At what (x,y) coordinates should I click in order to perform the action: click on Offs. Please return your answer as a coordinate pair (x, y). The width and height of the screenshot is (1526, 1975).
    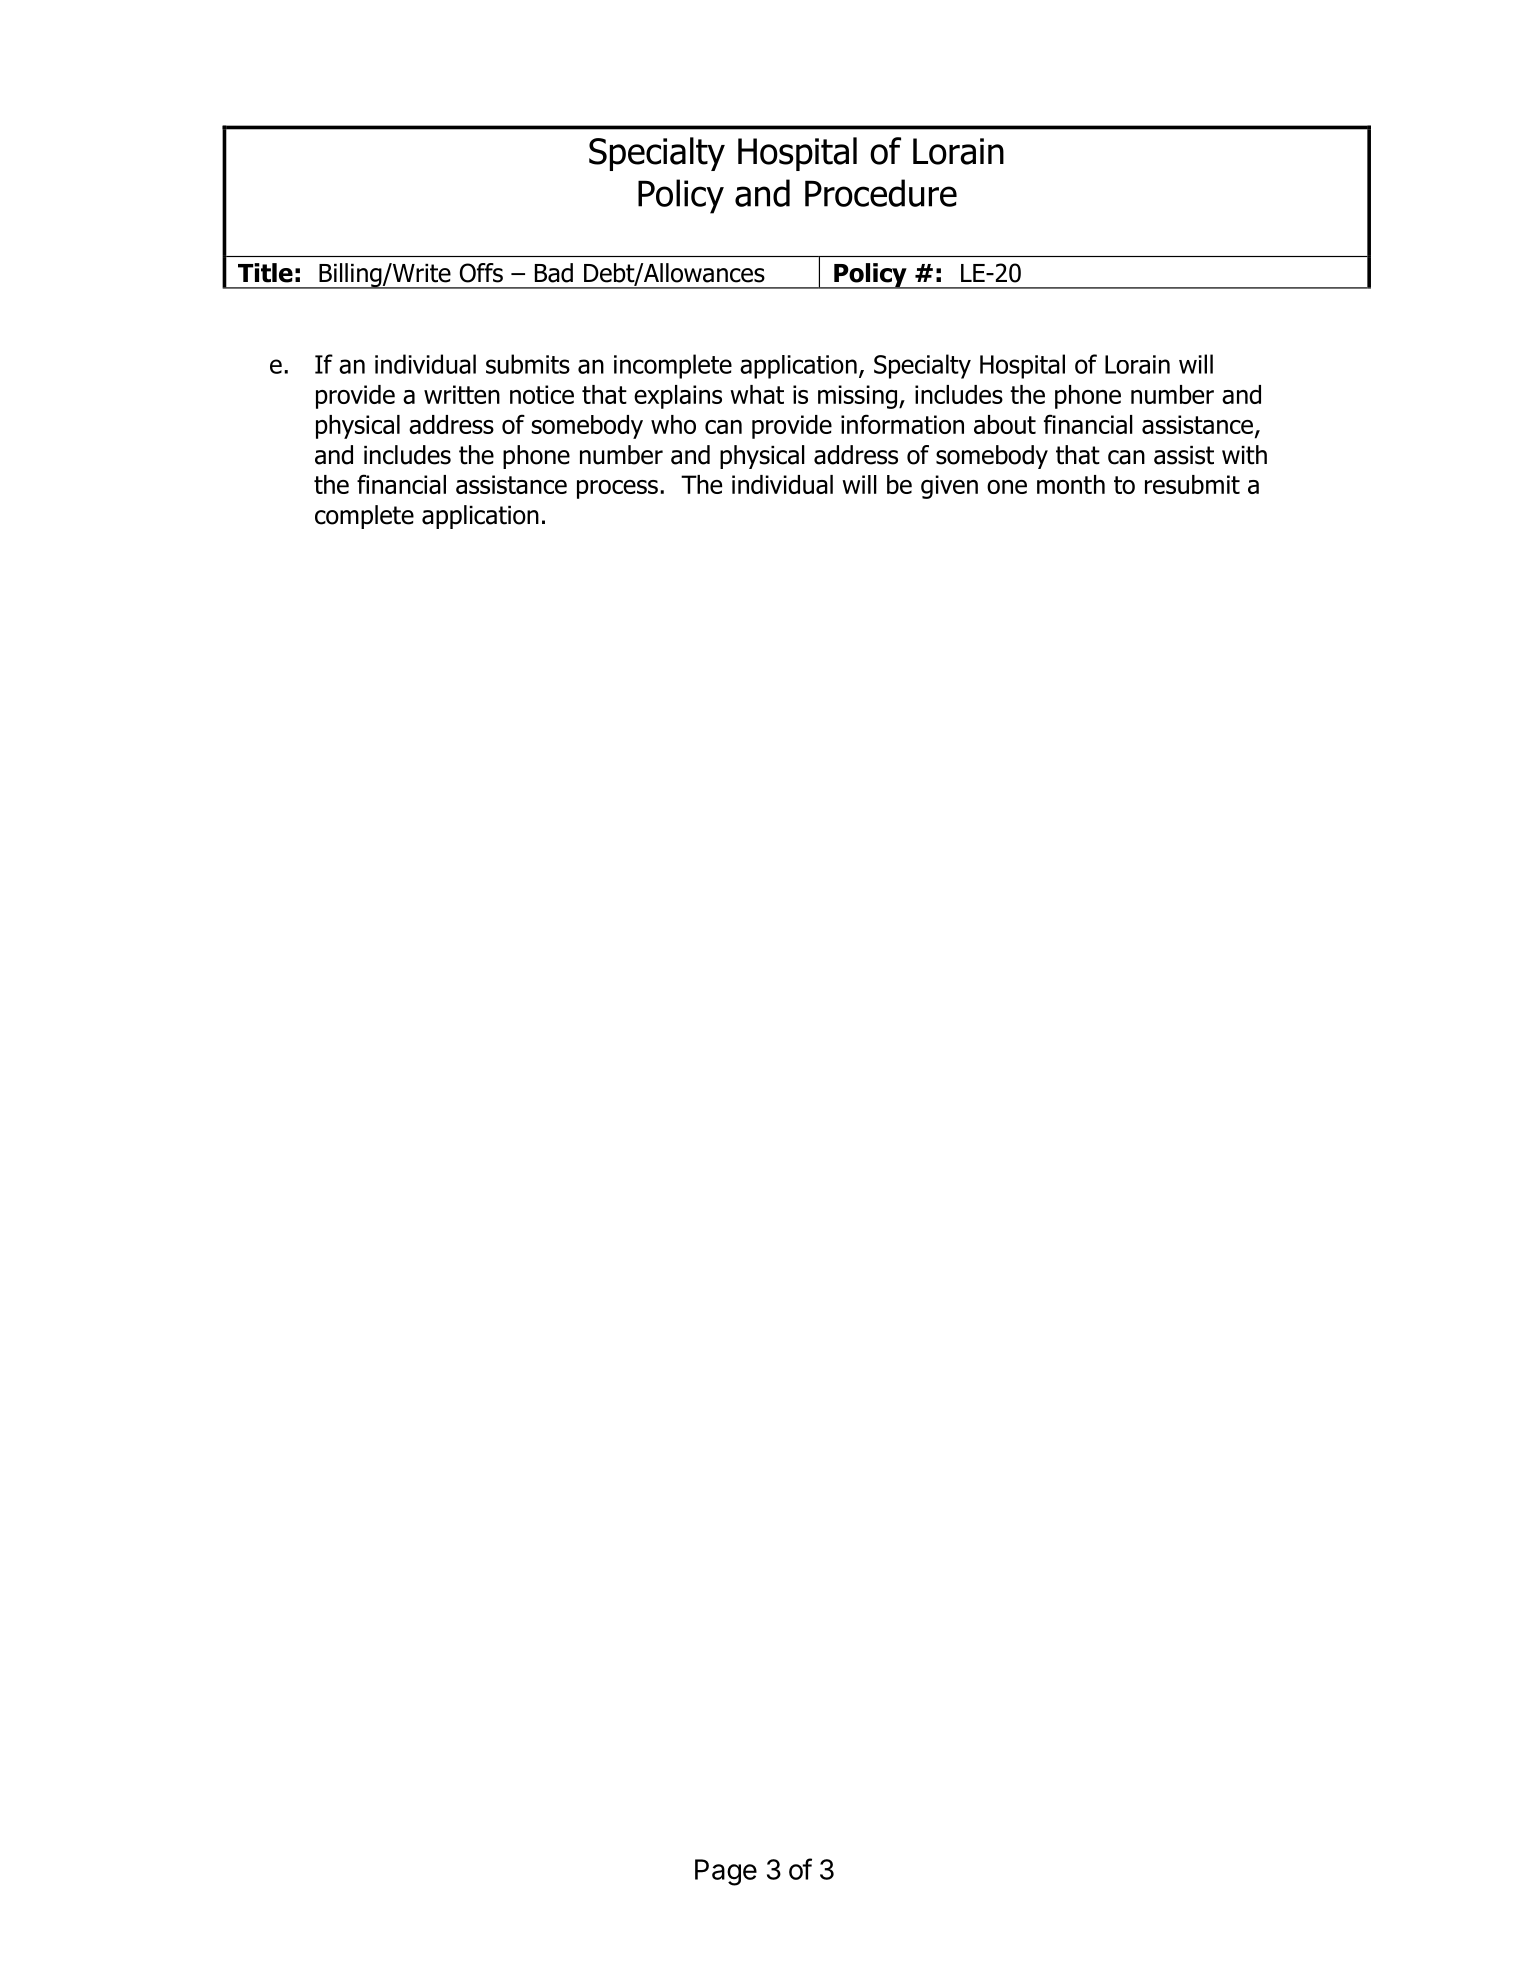
    Looking at the image, I should click on (481, 273).
